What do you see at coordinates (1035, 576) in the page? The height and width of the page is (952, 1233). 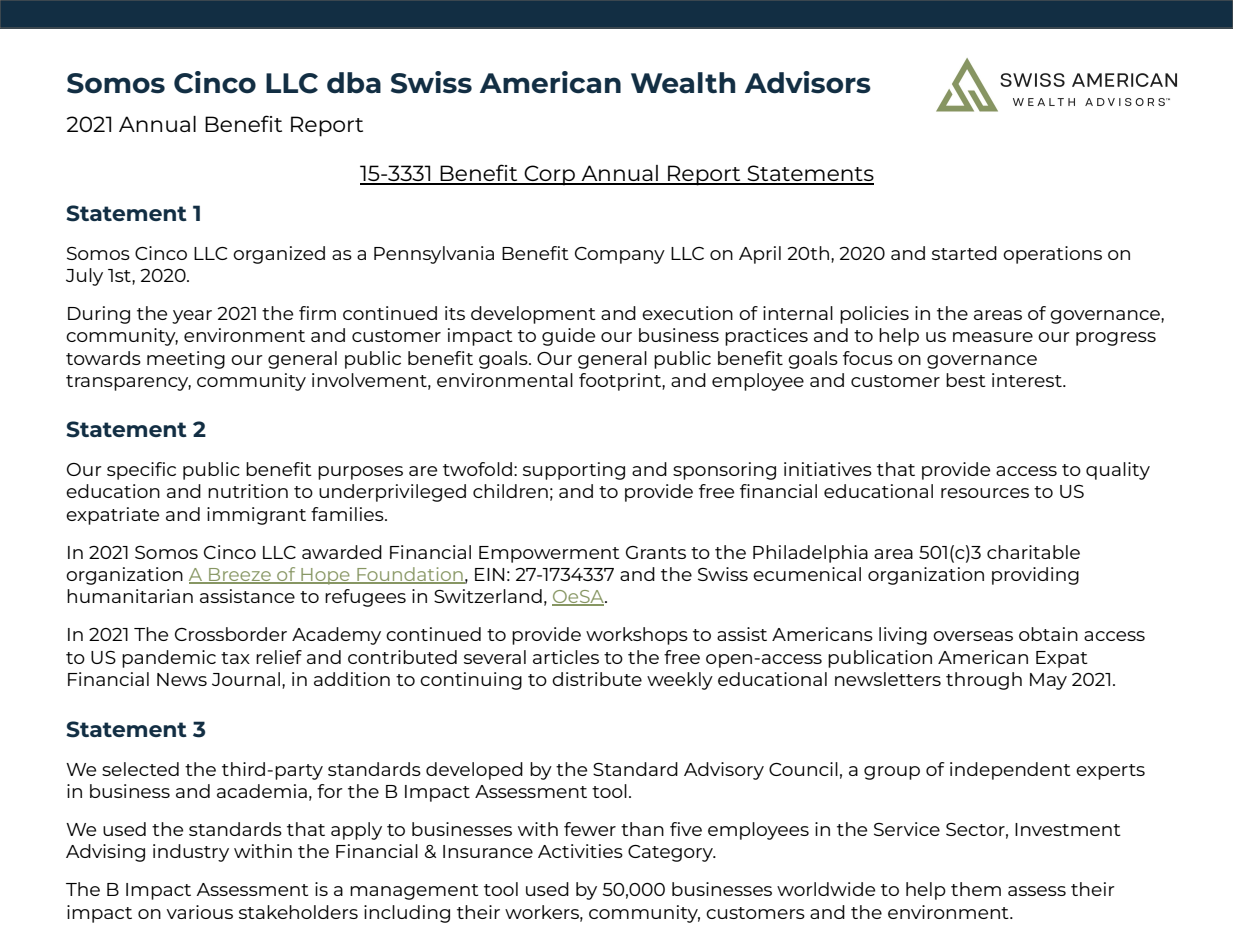 I see `providing` at bounding box center [1035, 576].
